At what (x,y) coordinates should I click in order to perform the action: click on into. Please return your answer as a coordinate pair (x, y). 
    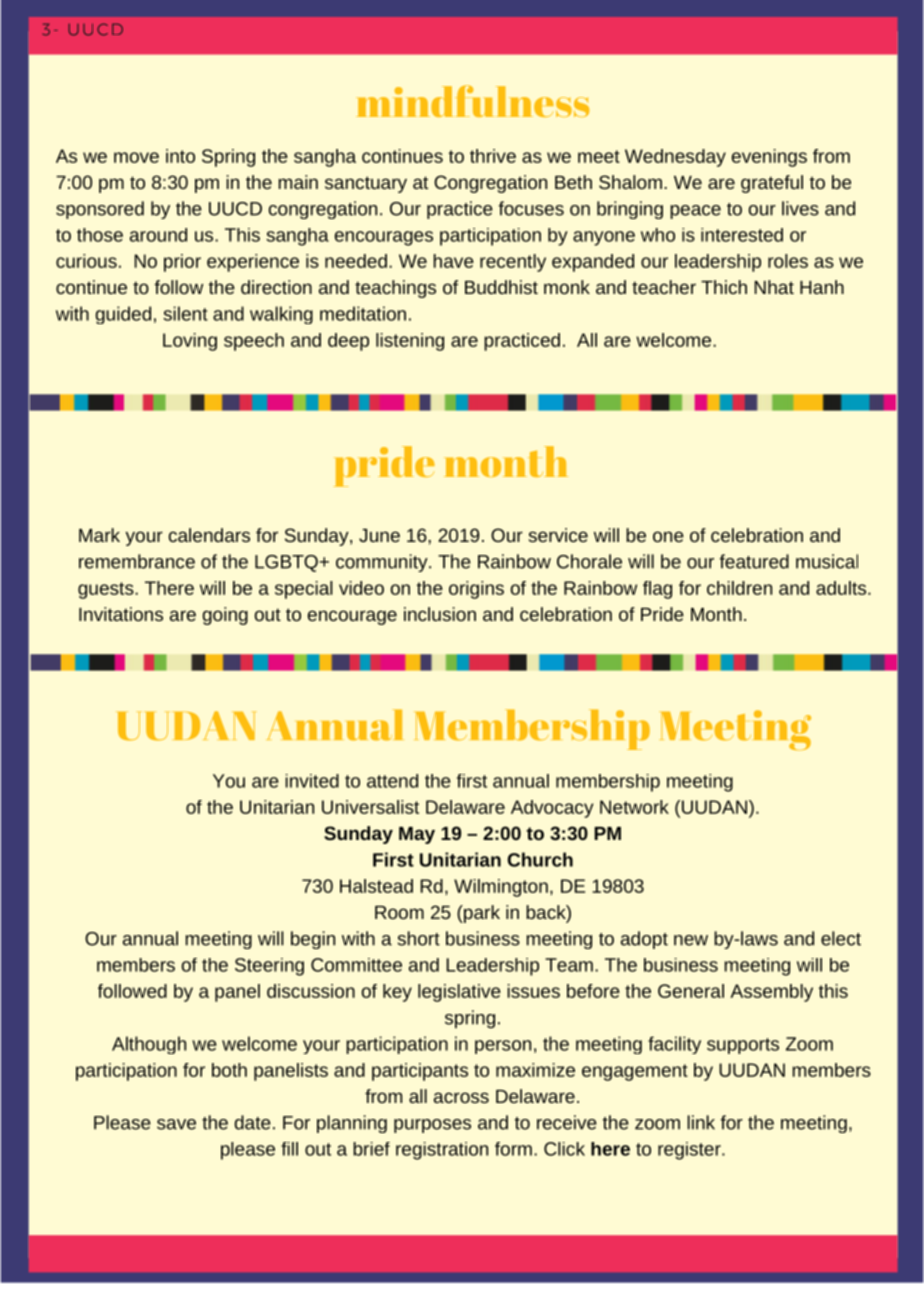
    Looking at the image, I should click on (180, 156).
